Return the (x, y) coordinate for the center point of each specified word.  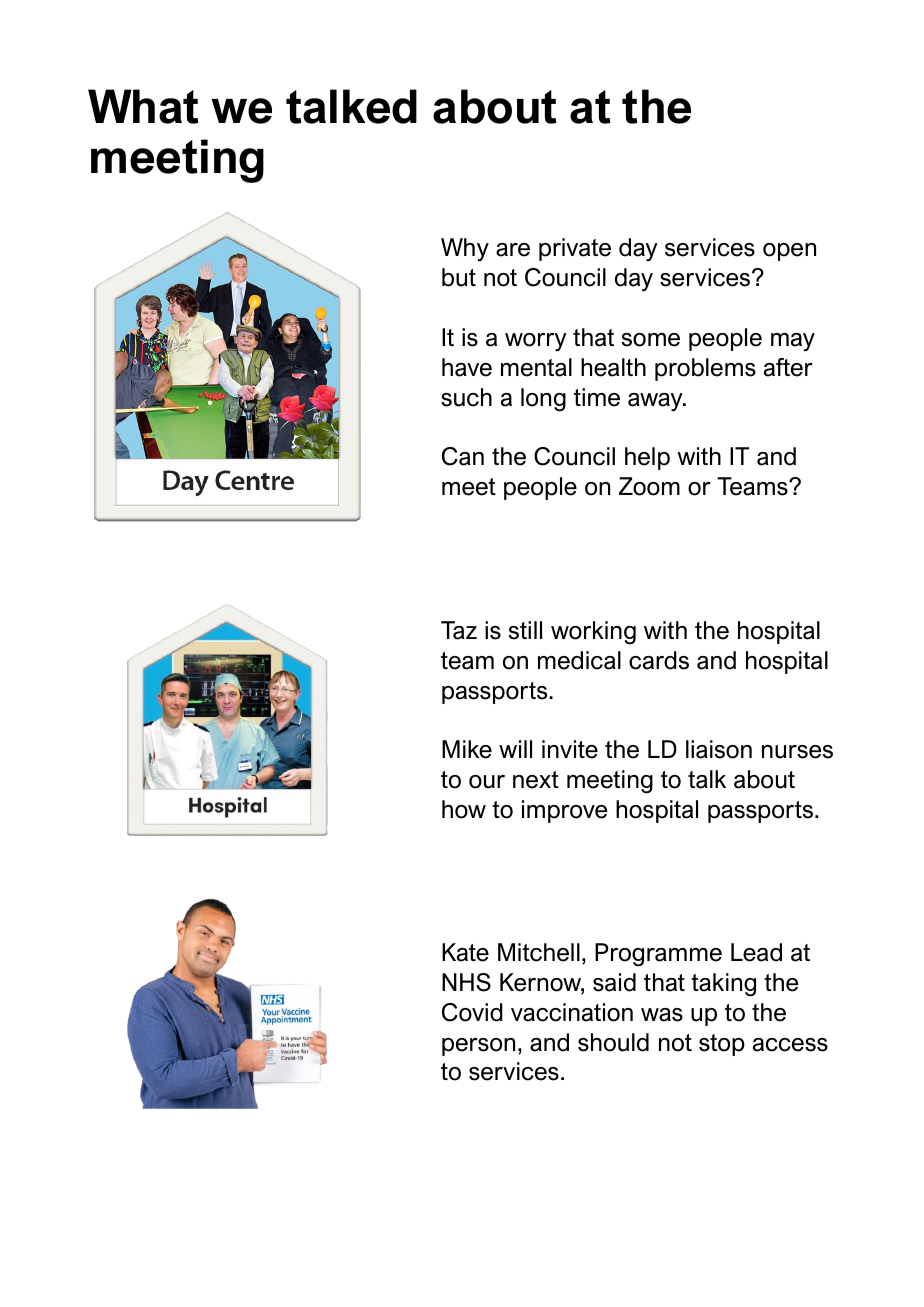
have (467, 367)
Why (465, 249)
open (789, 252)
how (464, 809)
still (525, 630)
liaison (719, 749)
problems (705, 369)
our (487, 782)
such (466, 397)
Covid (472, 1012)
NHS (466, 982)
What (143, 106)
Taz (459, 630)
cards (659, 660)
